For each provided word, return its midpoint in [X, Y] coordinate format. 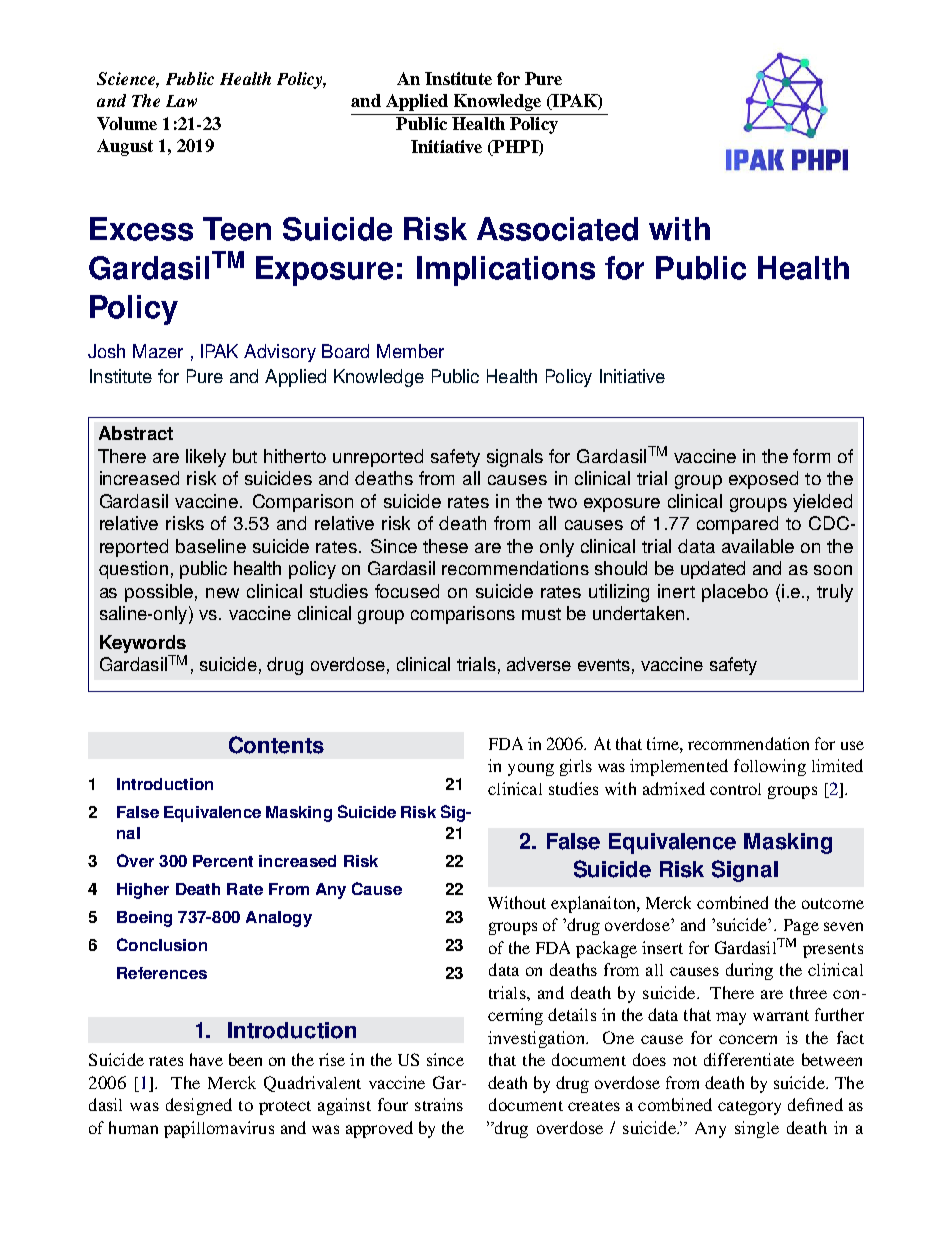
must [541, 614]
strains [439, 1104]
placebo [735, 593]
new [222, 593]
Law [181, 101]
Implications [506, 271]
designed [199, 1106]
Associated [557, 229]
